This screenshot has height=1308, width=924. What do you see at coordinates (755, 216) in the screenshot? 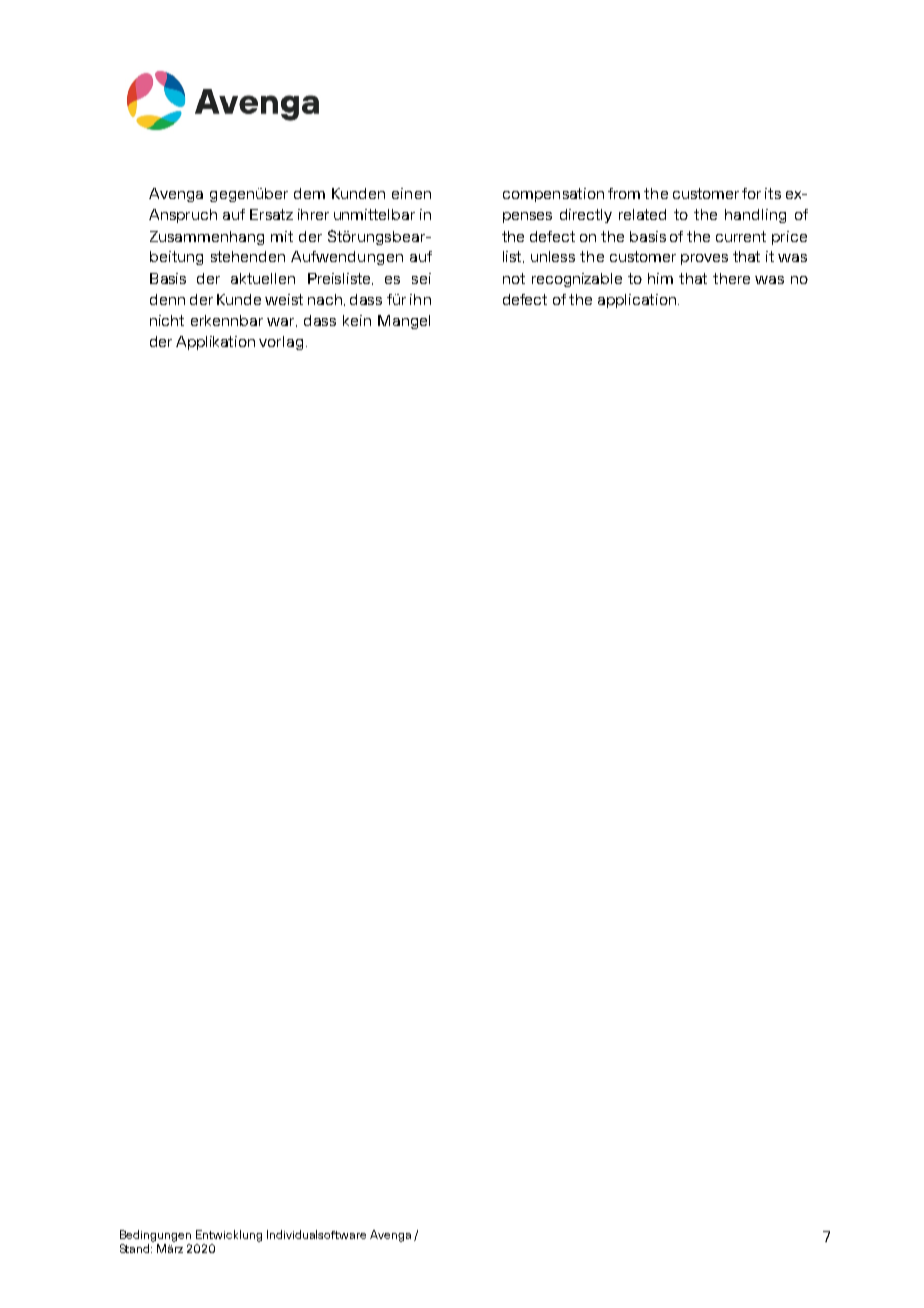
I see `handling` at bounding box center [755, 216].
